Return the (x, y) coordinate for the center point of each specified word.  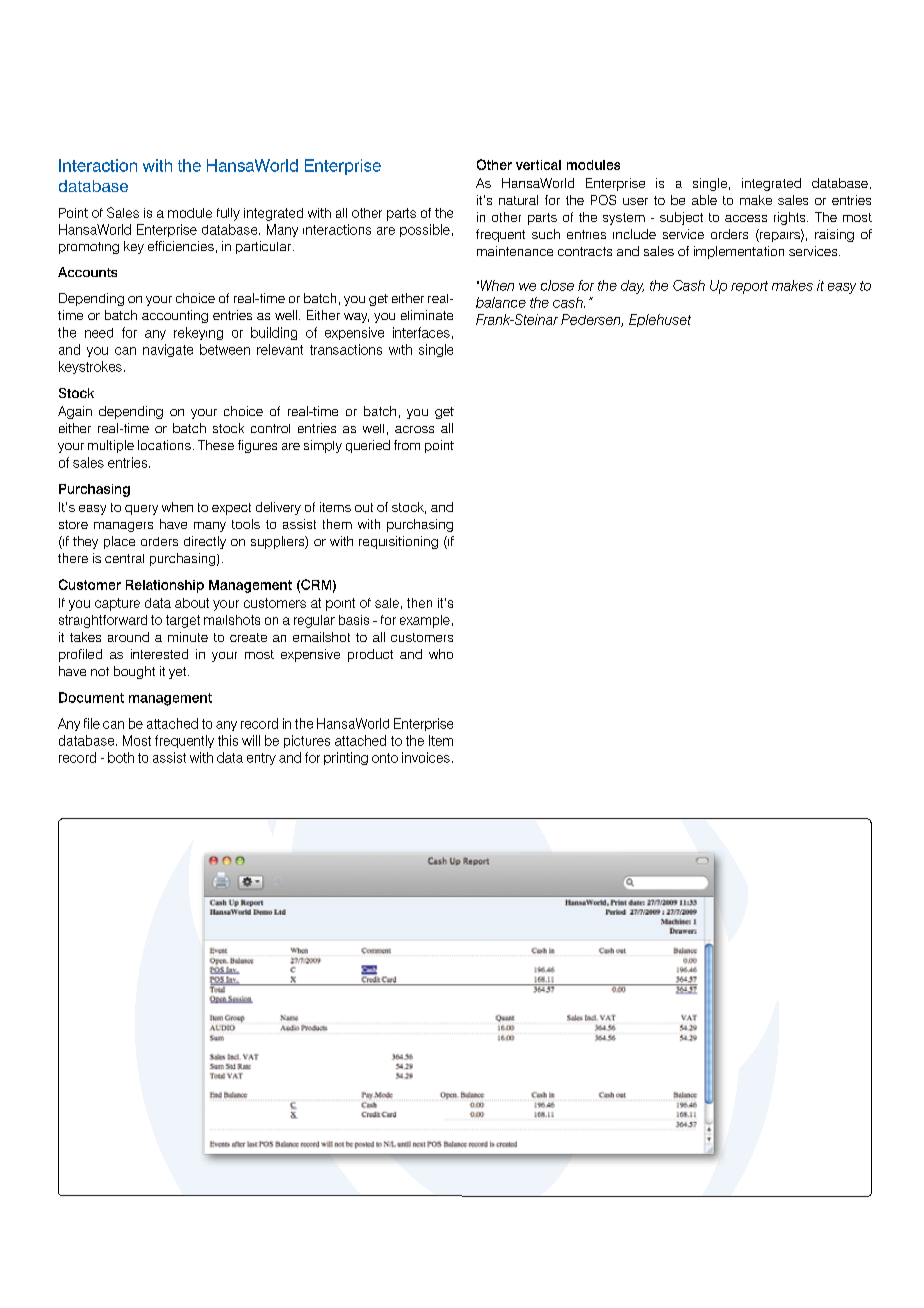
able (704, 200)
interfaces (421, 332)
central (124, 558)
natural (518, 200)
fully (228, 214)
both (121, 757)
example (425, 621)
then (419, 603)
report (749, 287)
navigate (168, 350)
